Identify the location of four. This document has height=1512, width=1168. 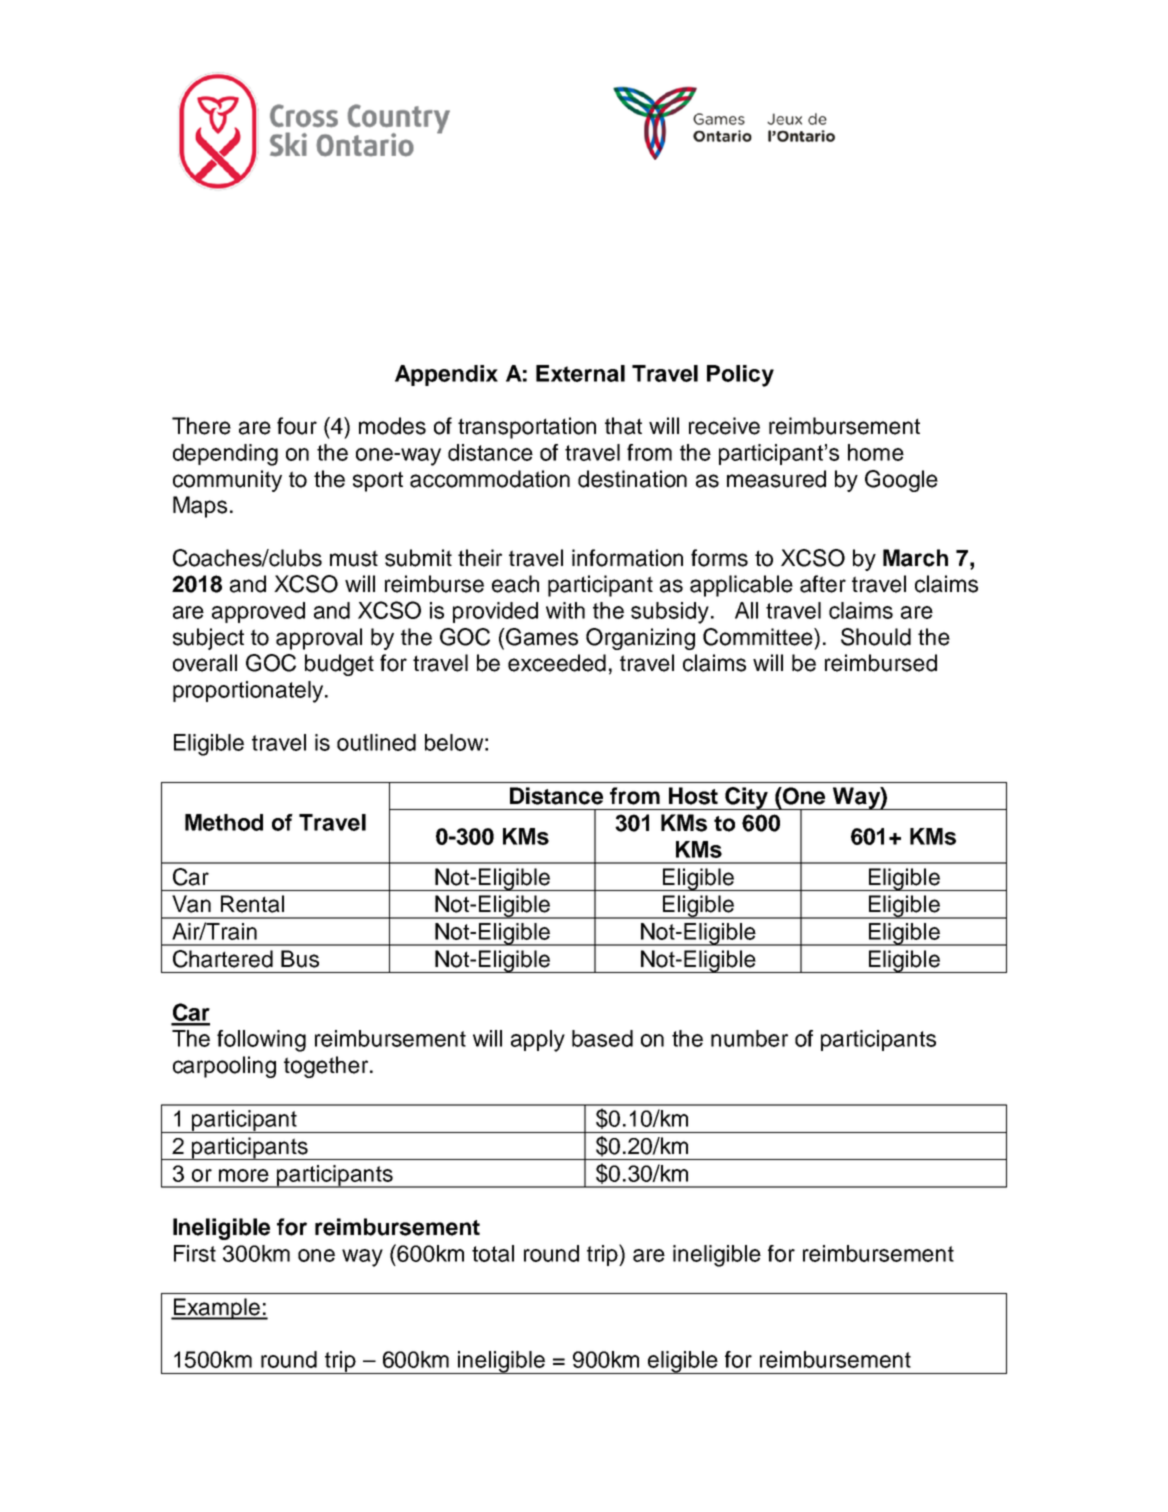
(297, 426).
